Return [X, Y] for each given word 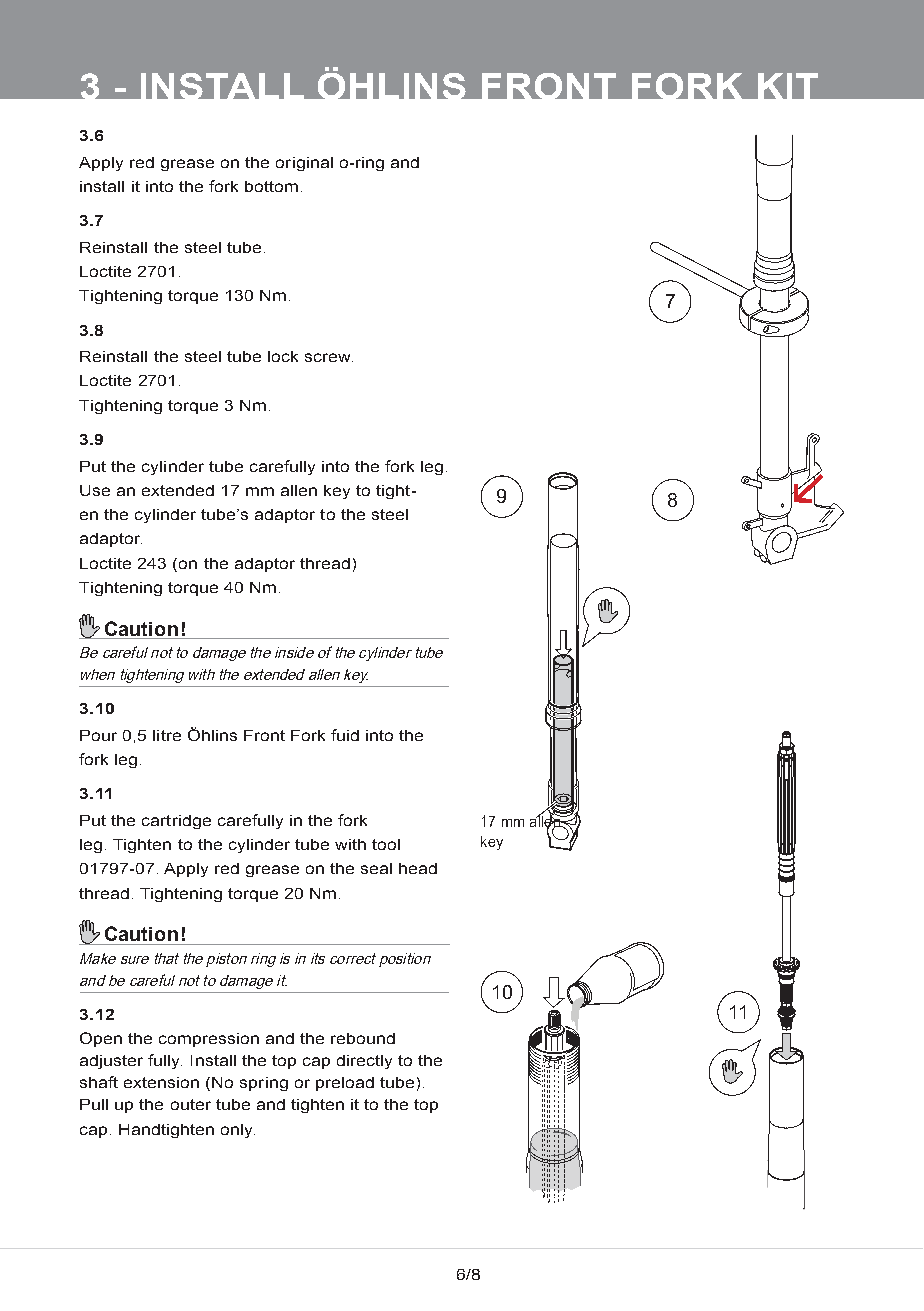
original [304, 164]
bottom [271, 186]
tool [386, 844]
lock [283, 356]
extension [161, 1082]
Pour [98, 735]
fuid [345, 735]
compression [209, 1040]
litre [167, 735]
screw [329, 357]
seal [376, 868]
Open [101, 1039]
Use [95, 490]
